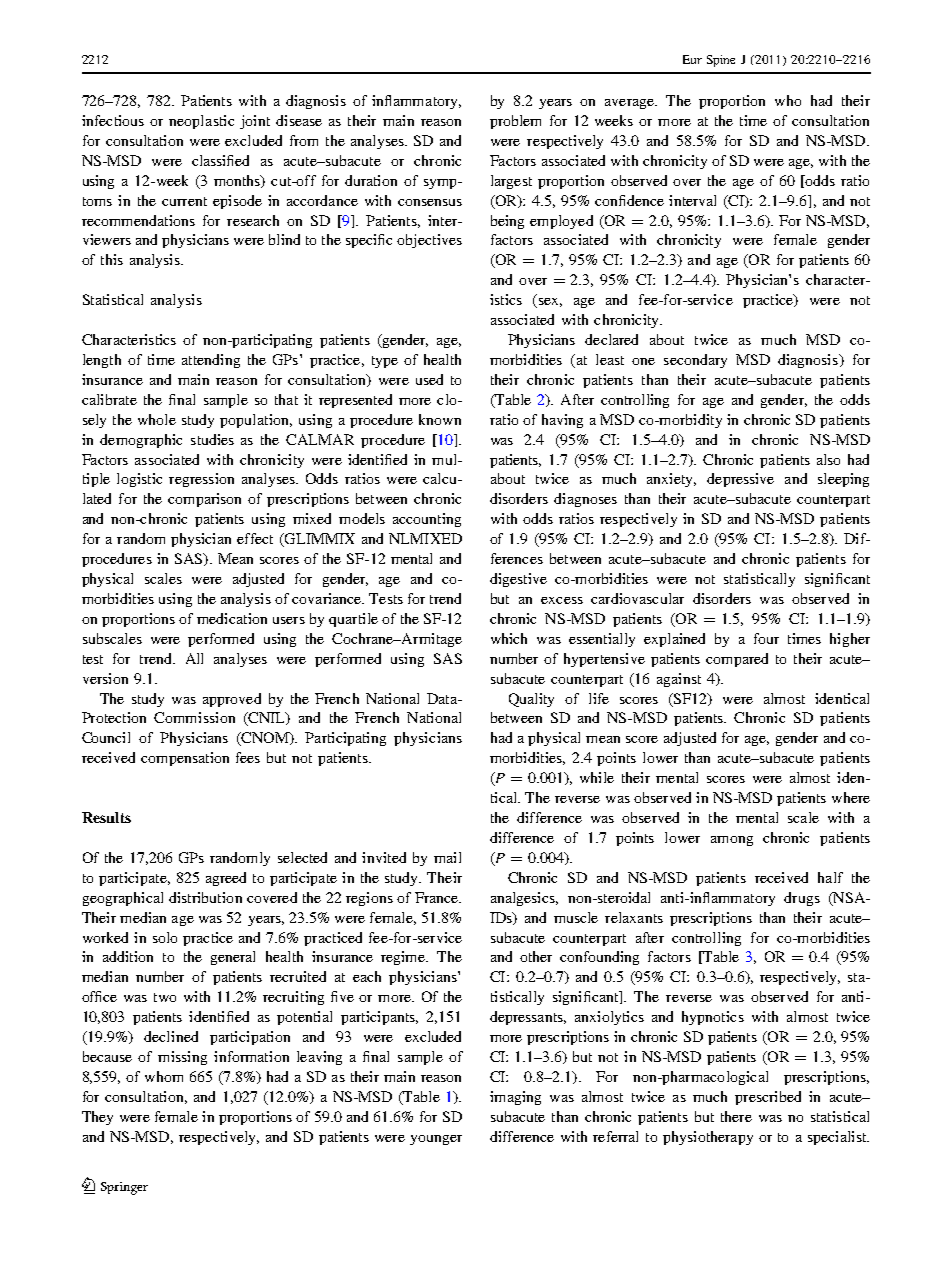 The width and height of the screenshot is (952, 1265). Describe the element at coordinates (721, 61) in the screenshot. I see `Spine` at that location.
